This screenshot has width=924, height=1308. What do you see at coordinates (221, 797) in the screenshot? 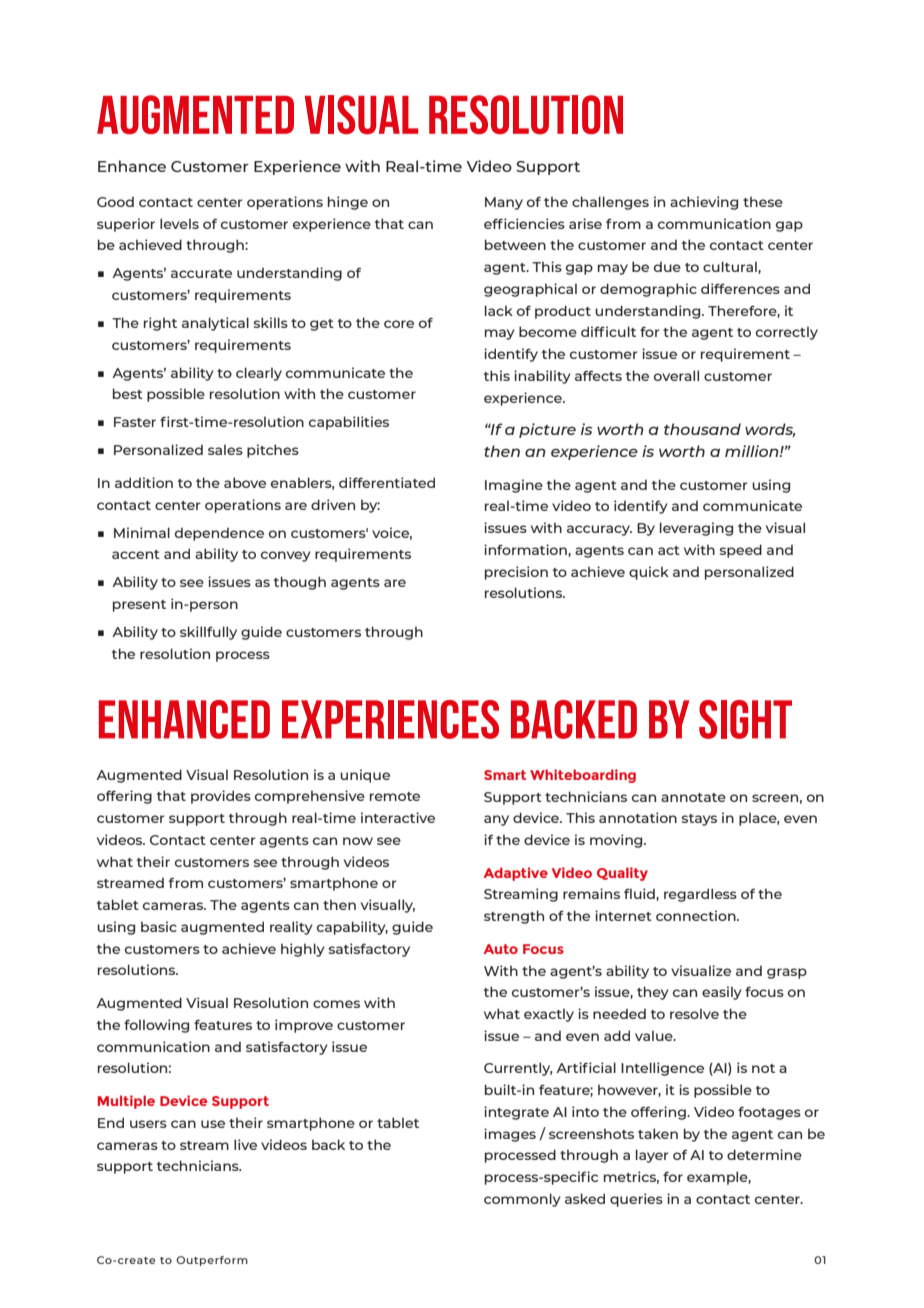
I see `provides` at bounding box center [221, 797].
